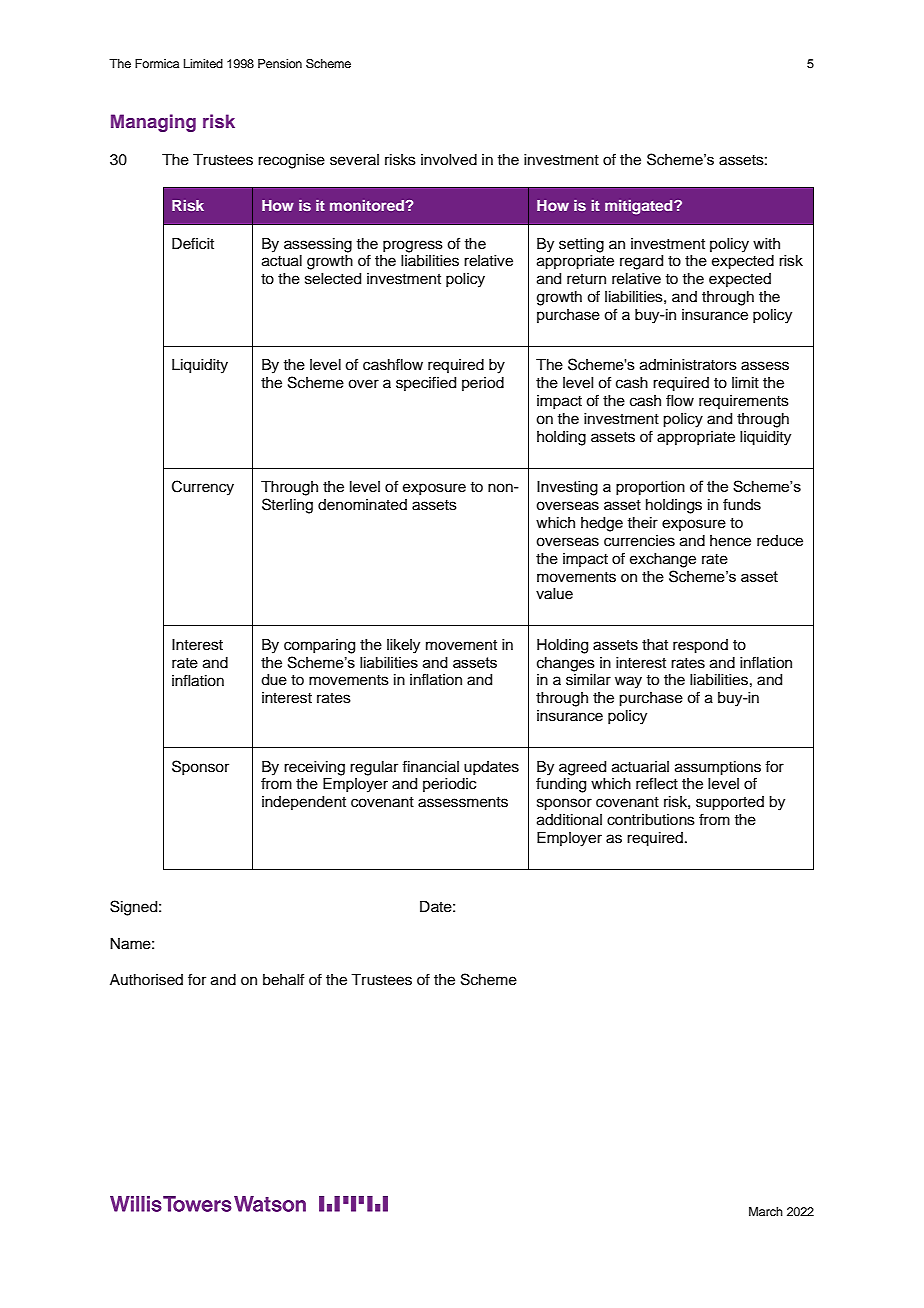 The height and width of the image is (1308, 924). Describe the element at coordinates (283, 979) in the image. I see `behalf` at that location.
